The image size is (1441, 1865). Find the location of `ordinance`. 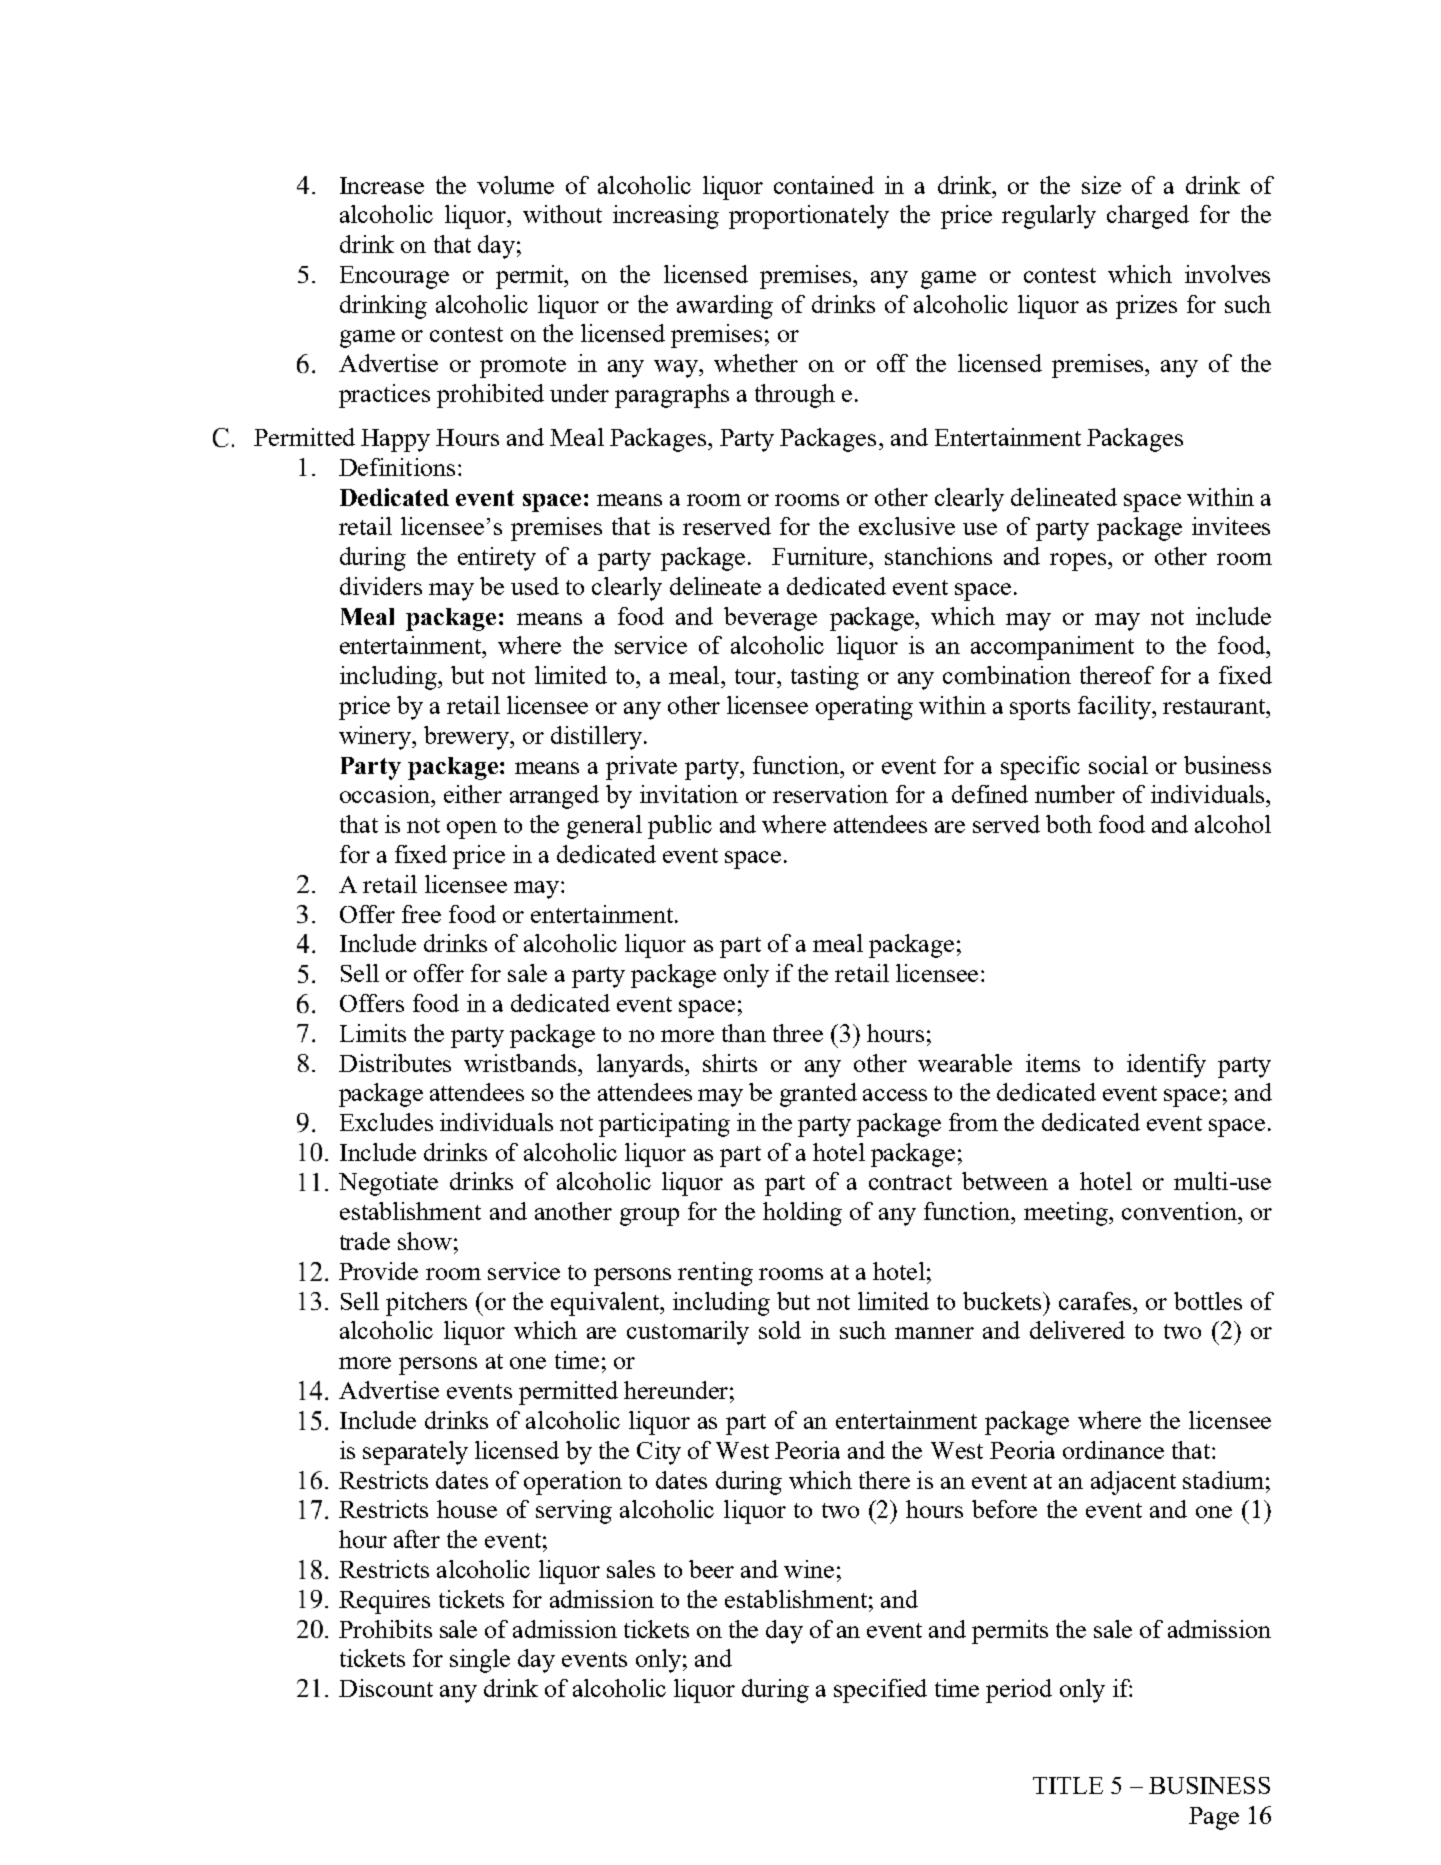

ordinance is located at coordinates (1113, 1450).
